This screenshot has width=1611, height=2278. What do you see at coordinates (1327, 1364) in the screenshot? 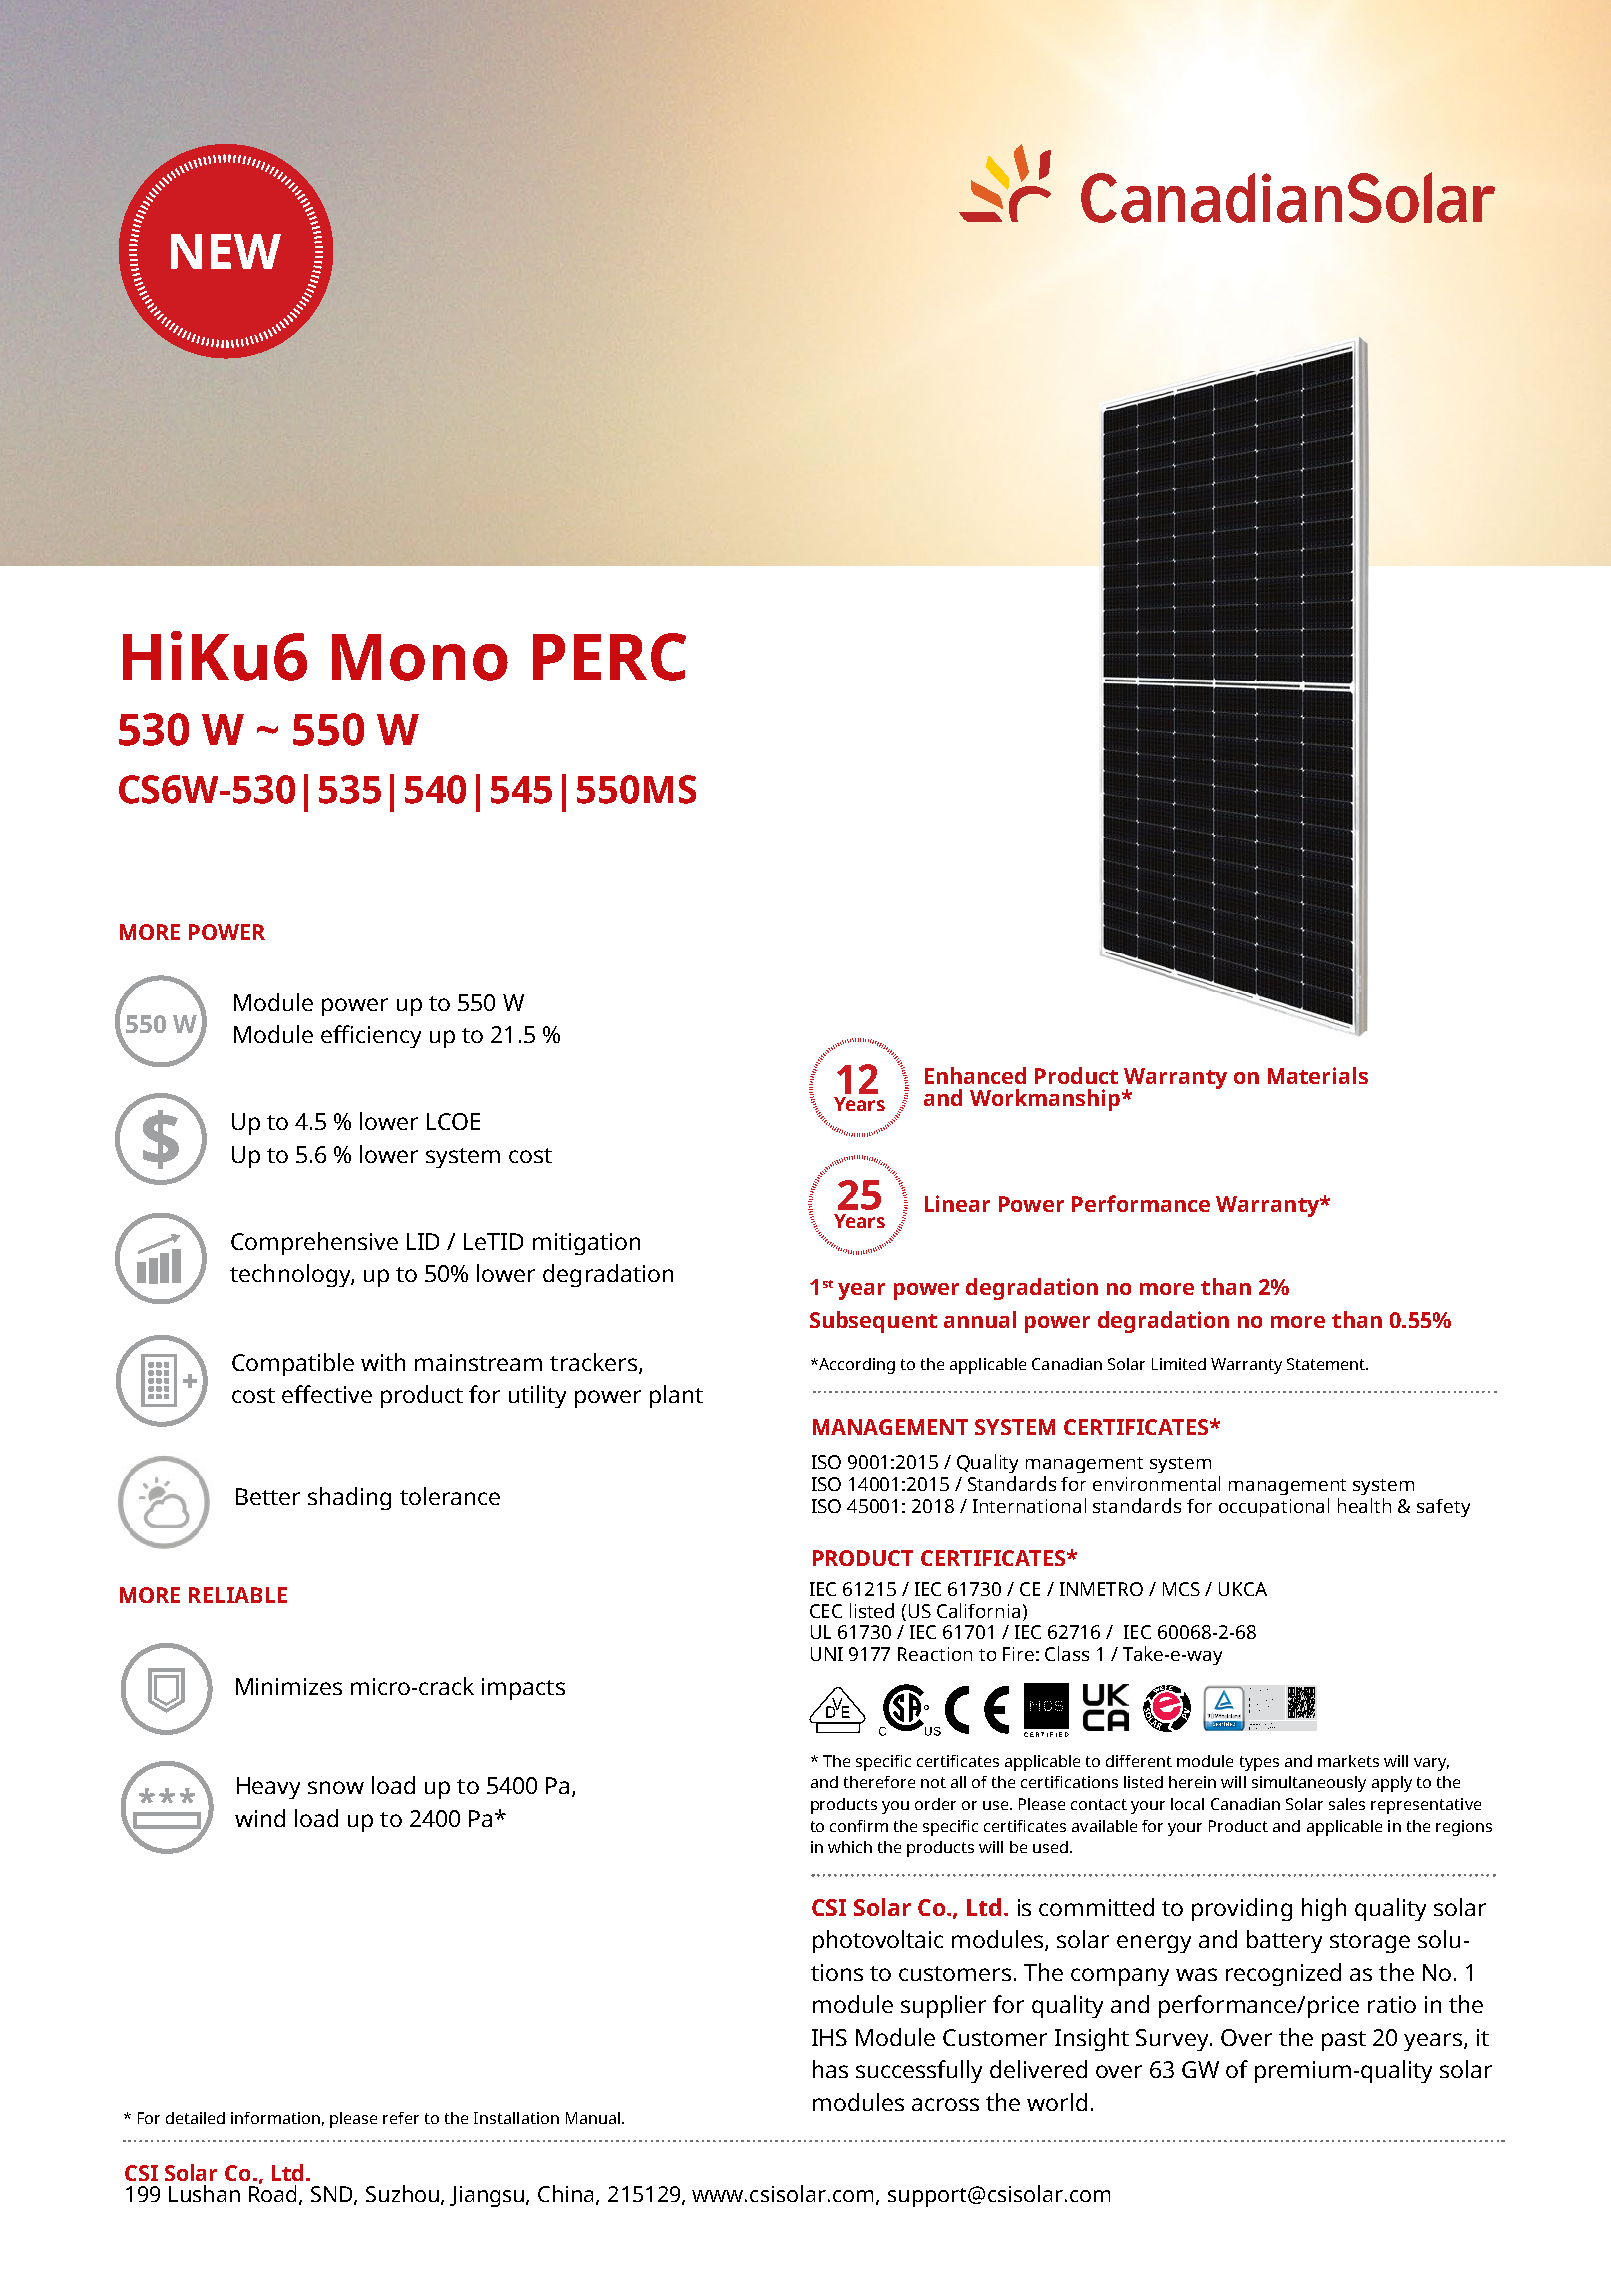
I see `Statement` at bounding box center [1327, 1364].
